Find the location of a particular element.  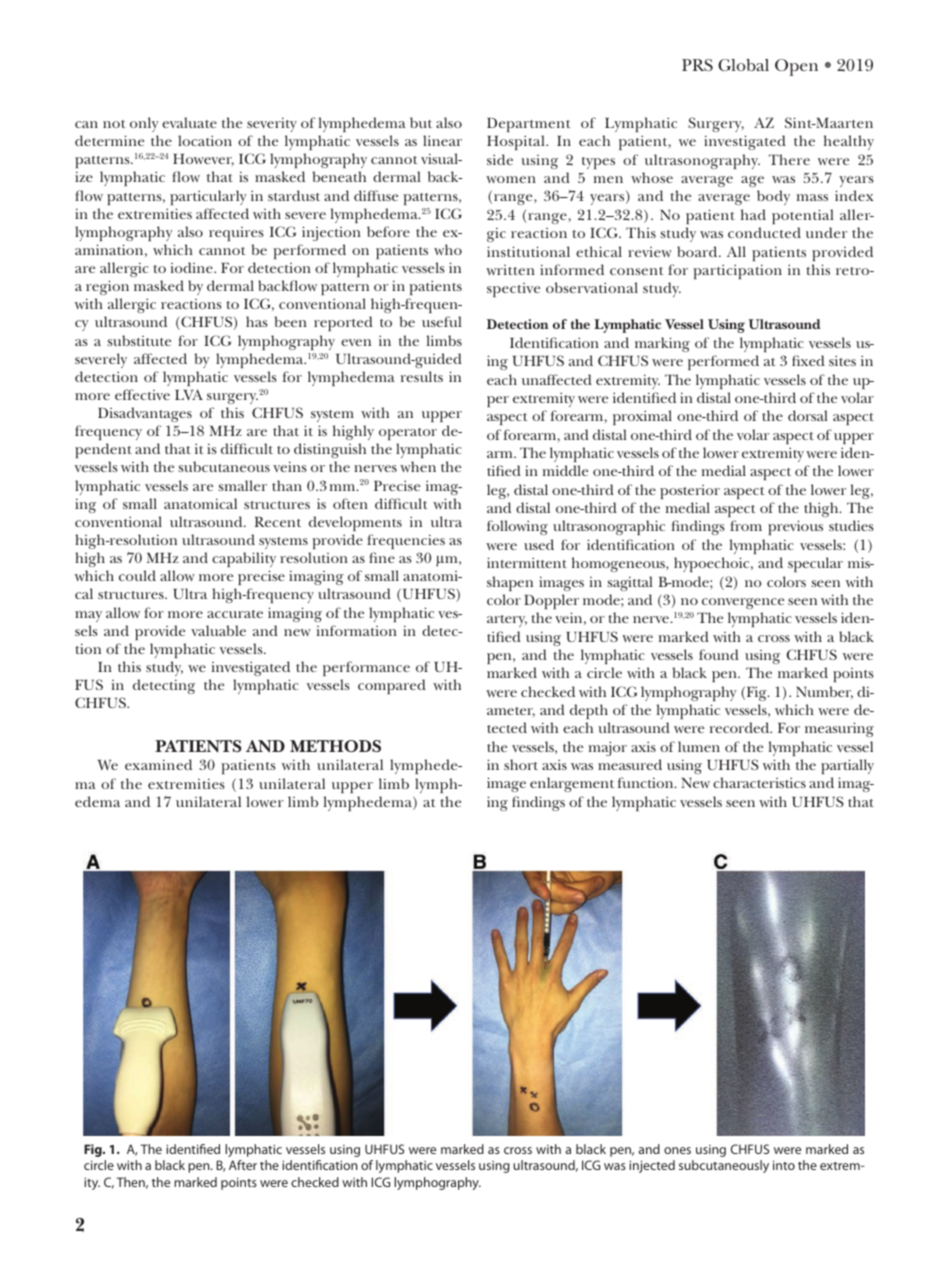

evaluate is located at coordinates (189, 122).
